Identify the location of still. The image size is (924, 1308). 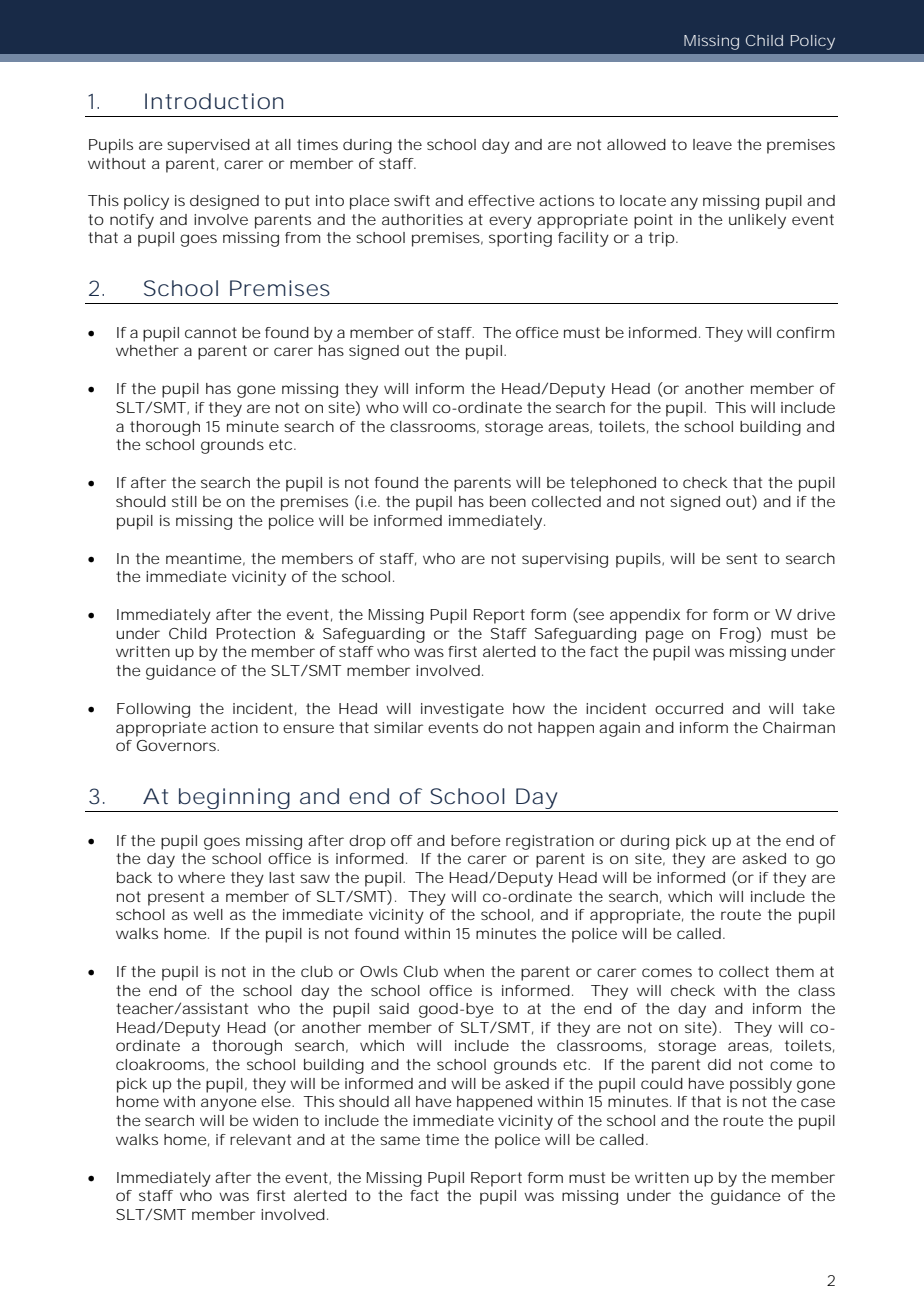
(184, 501).
